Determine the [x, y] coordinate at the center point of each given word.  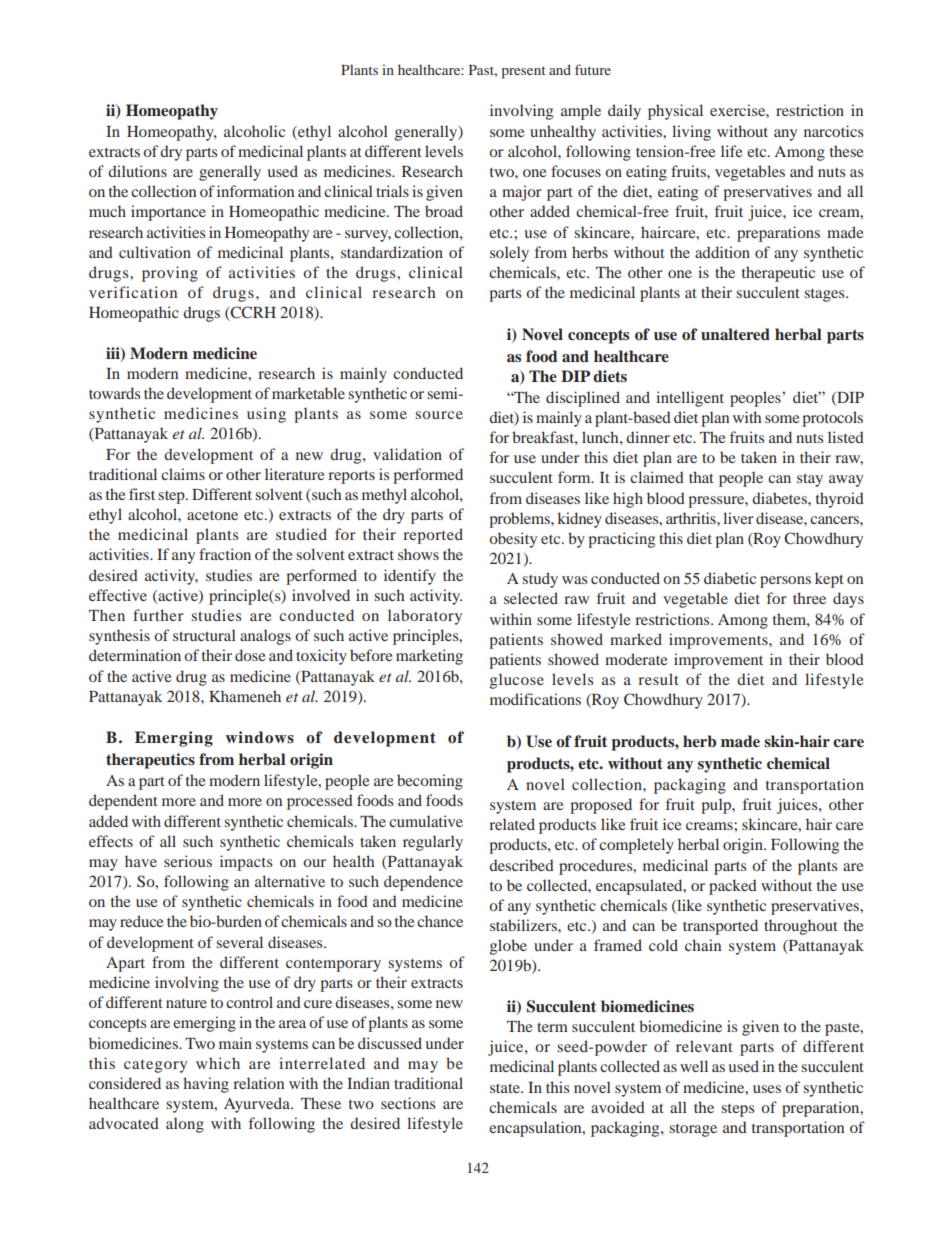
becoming [430, 782]
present [524, 72]
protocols [832, 419]
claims [183, 474]
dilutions [137, 171]
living [691, 133]
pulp [717, 806]
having [206, 1085]
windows [259, 737]
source [439, 415]
